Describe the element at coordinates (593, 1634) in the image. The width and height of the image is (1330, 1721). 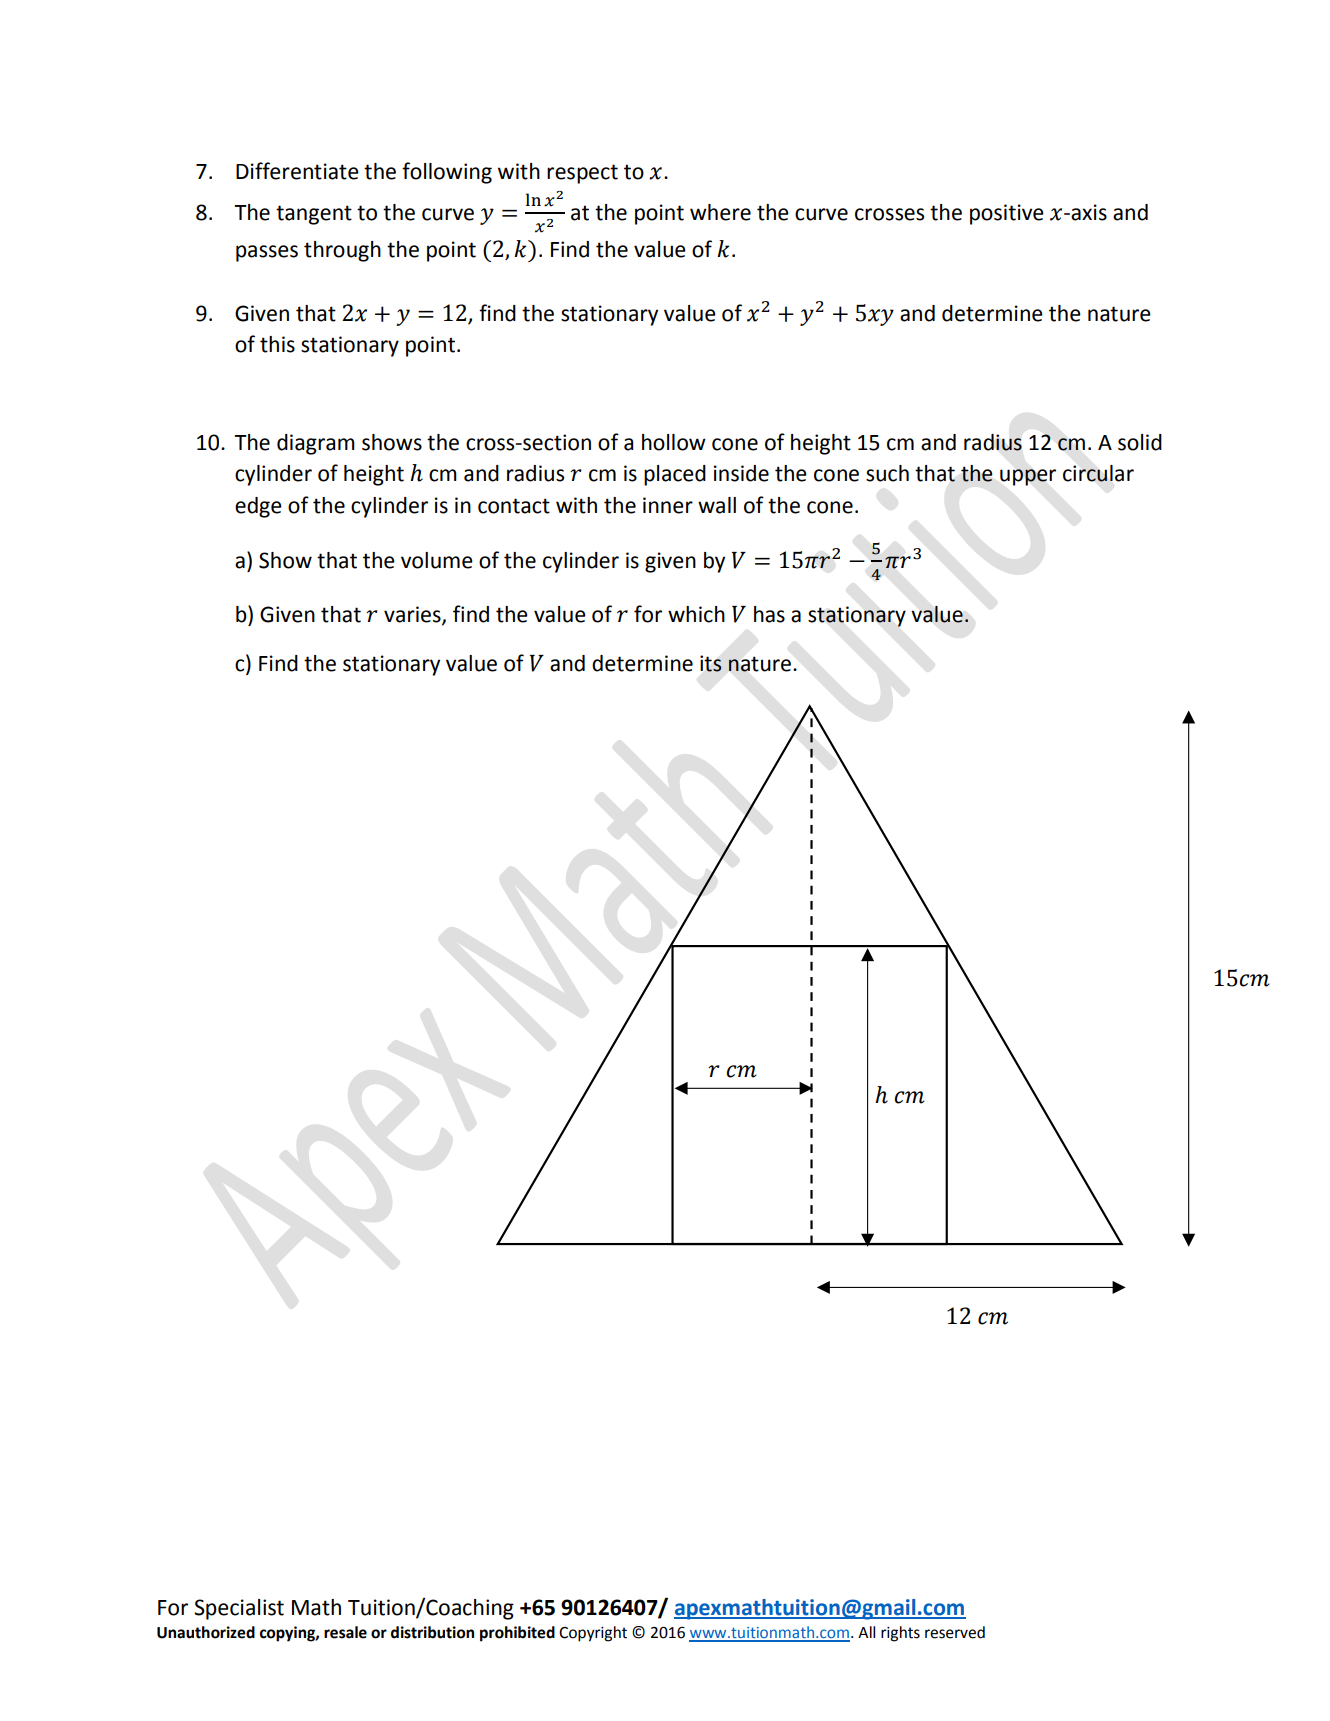
I see `Copyright` at that location.
